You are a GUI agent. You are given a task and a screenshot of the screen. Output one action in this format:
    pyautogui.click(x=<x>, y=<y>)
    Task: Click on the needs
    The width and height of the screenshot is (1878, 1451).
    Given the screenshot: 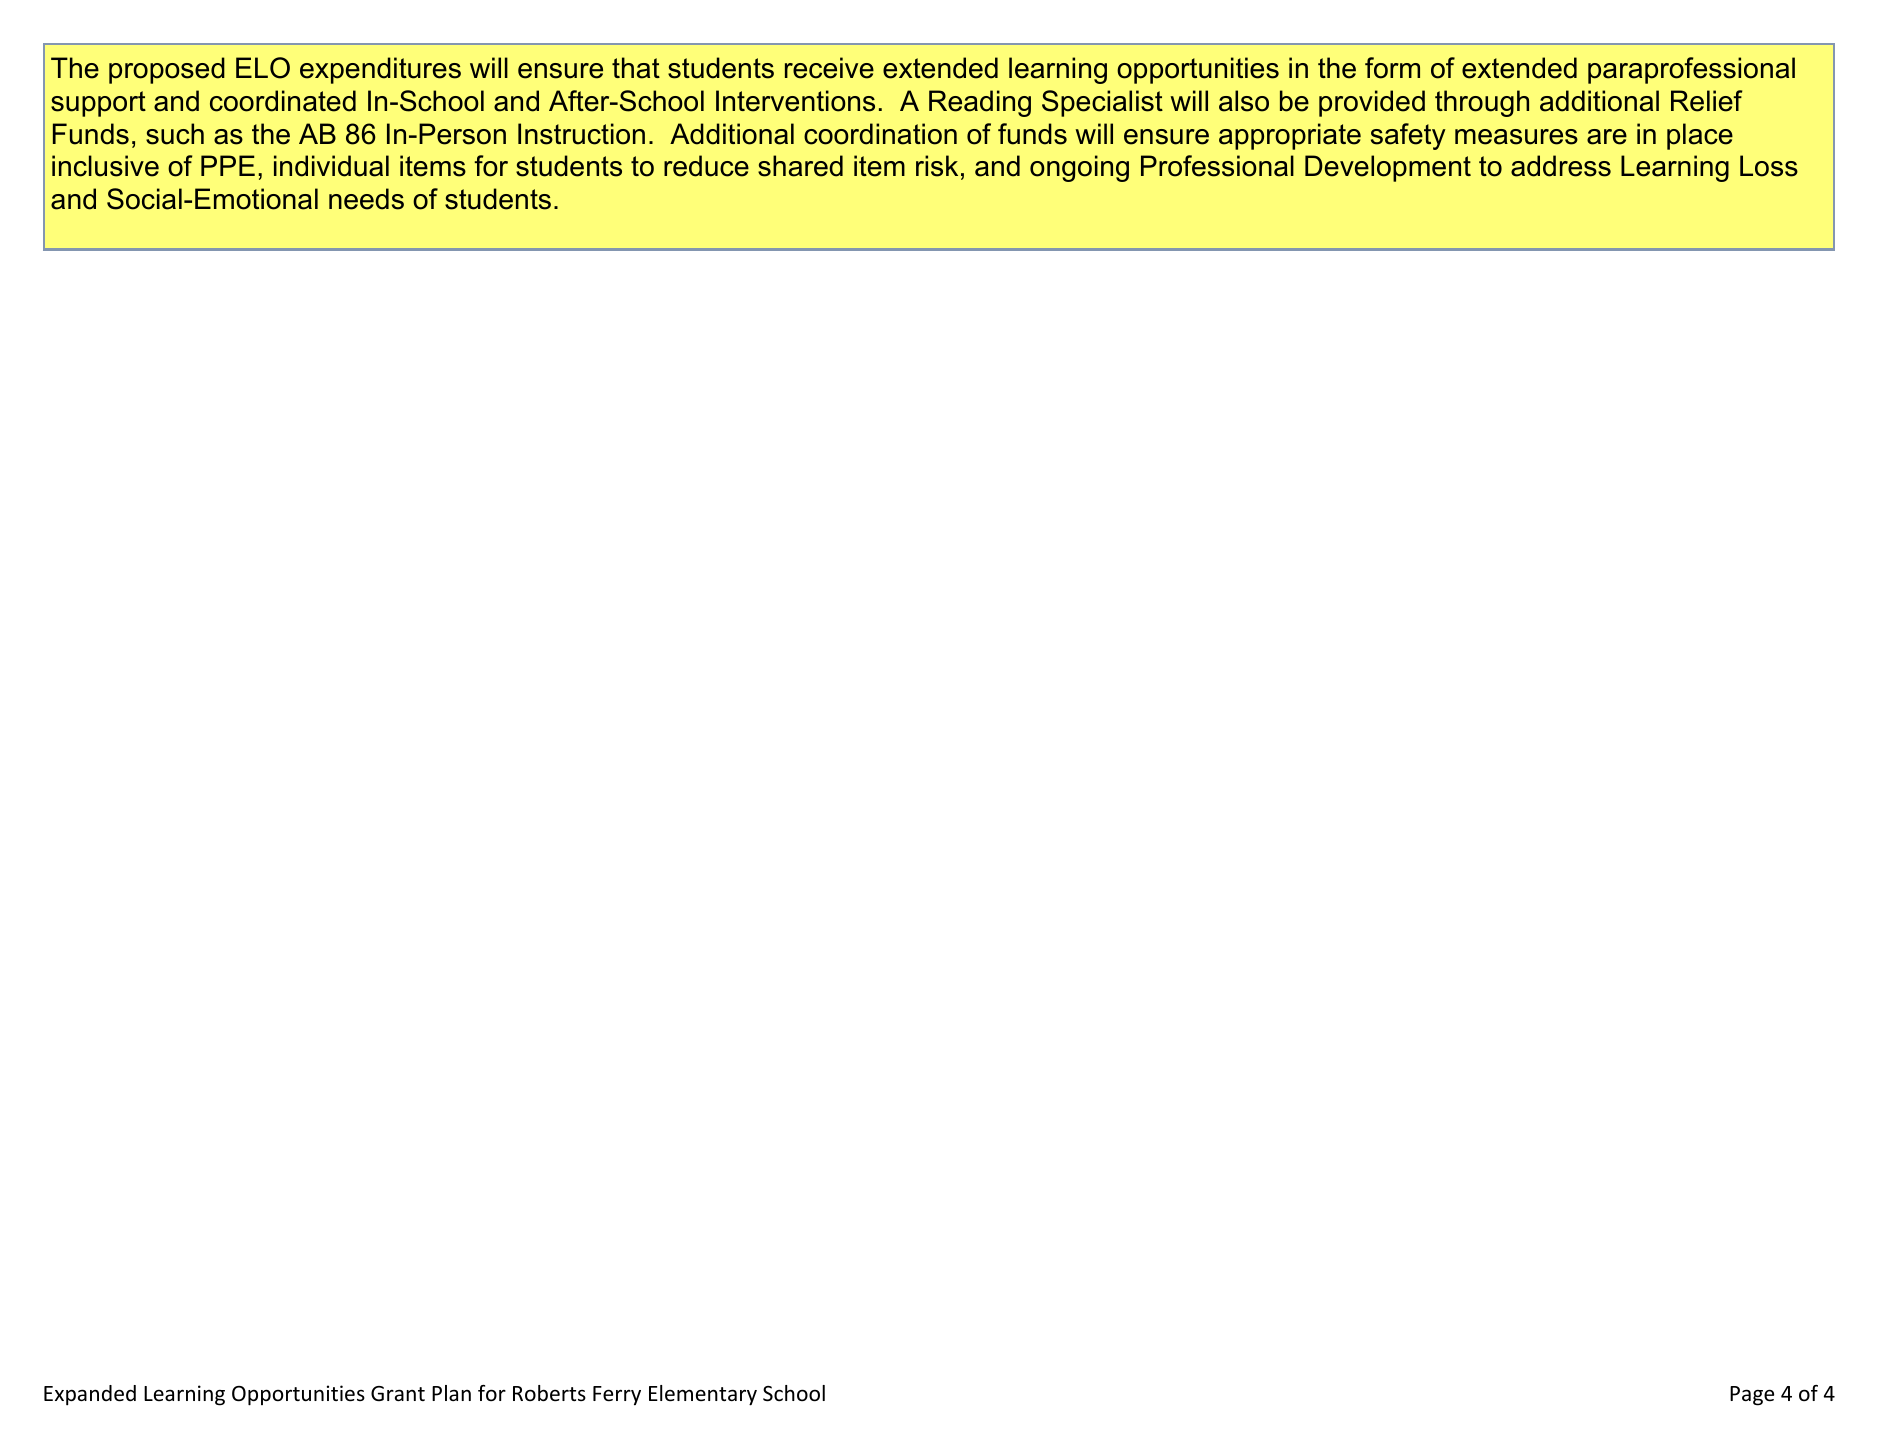 What is the action you would take?
    pyautogui.click(x=366, y=199)
